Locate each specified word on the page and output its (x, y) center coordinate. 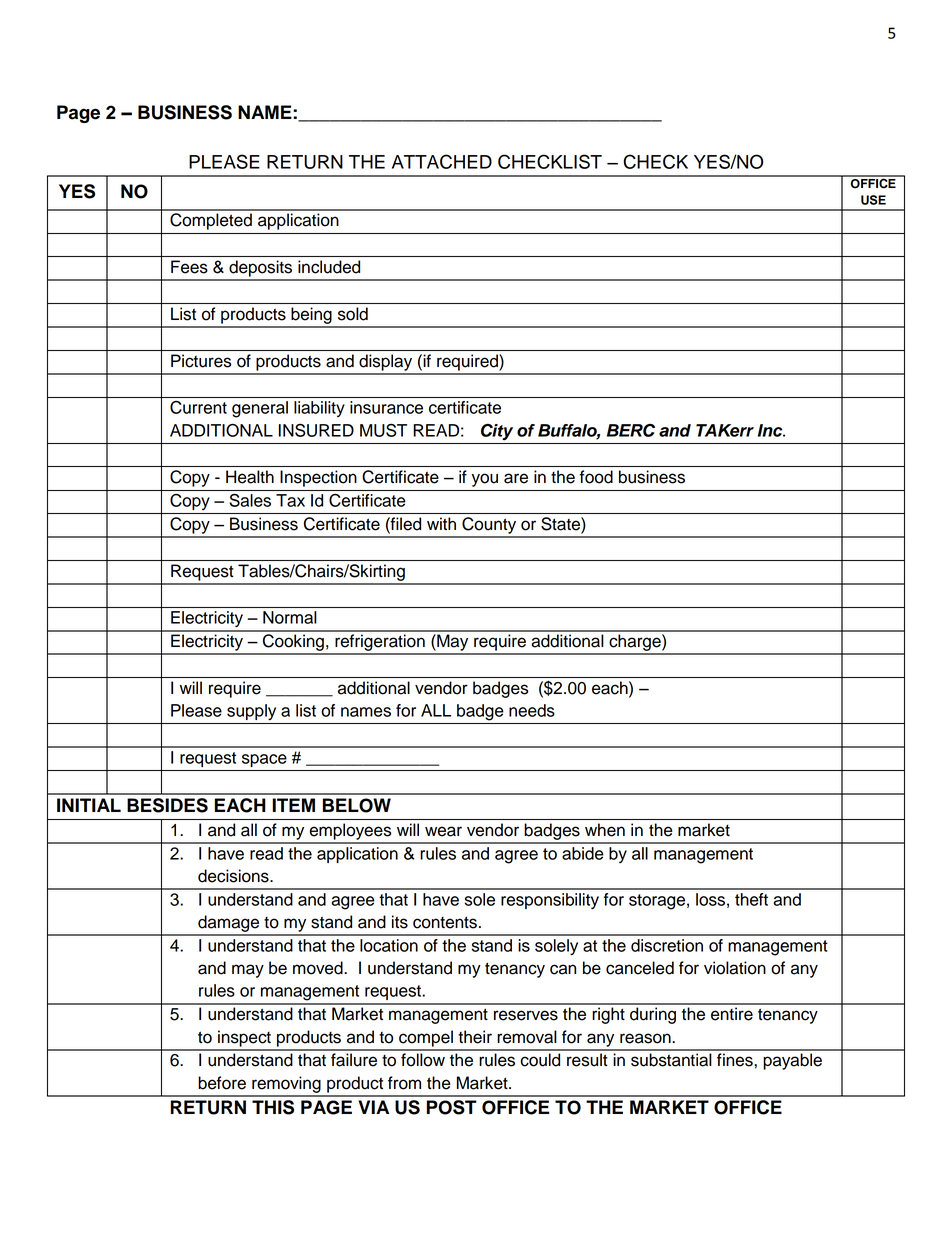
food (596, 477)
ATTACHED (442, 161)
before (222, 1083)
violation (735, 968)
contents (445, 922)
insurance (386, 407)
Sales (250, 500)
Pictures (201, 361)
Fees (189, 267)
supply (251, 712)
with (441, 523)
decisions (234, 876)
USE (873, 200)
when (605, 830)
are (516, 478)
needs (532, 710)
